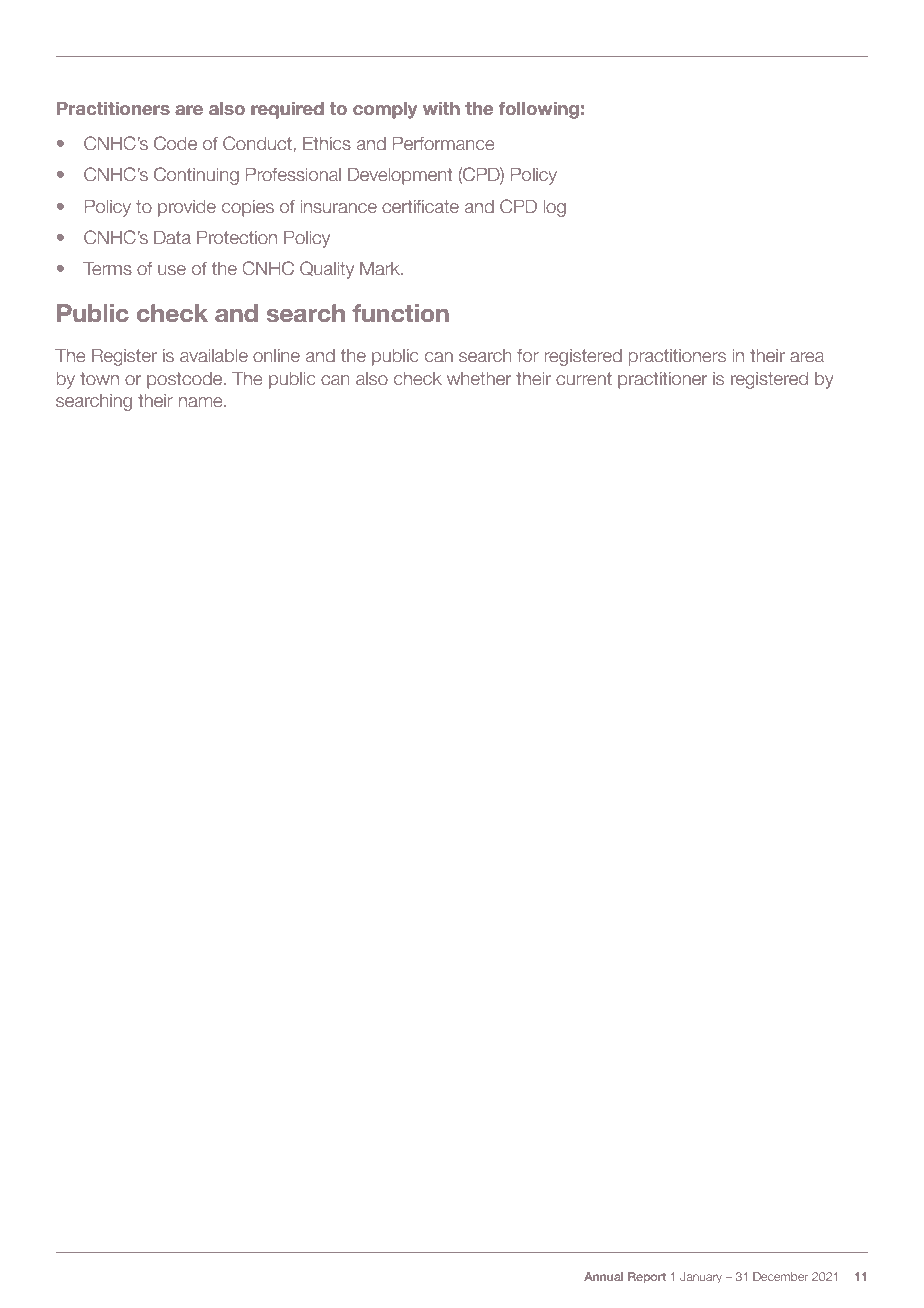 The width and height of the screenshot is (924, 1308). I want to click on current, so click(584, 378).
